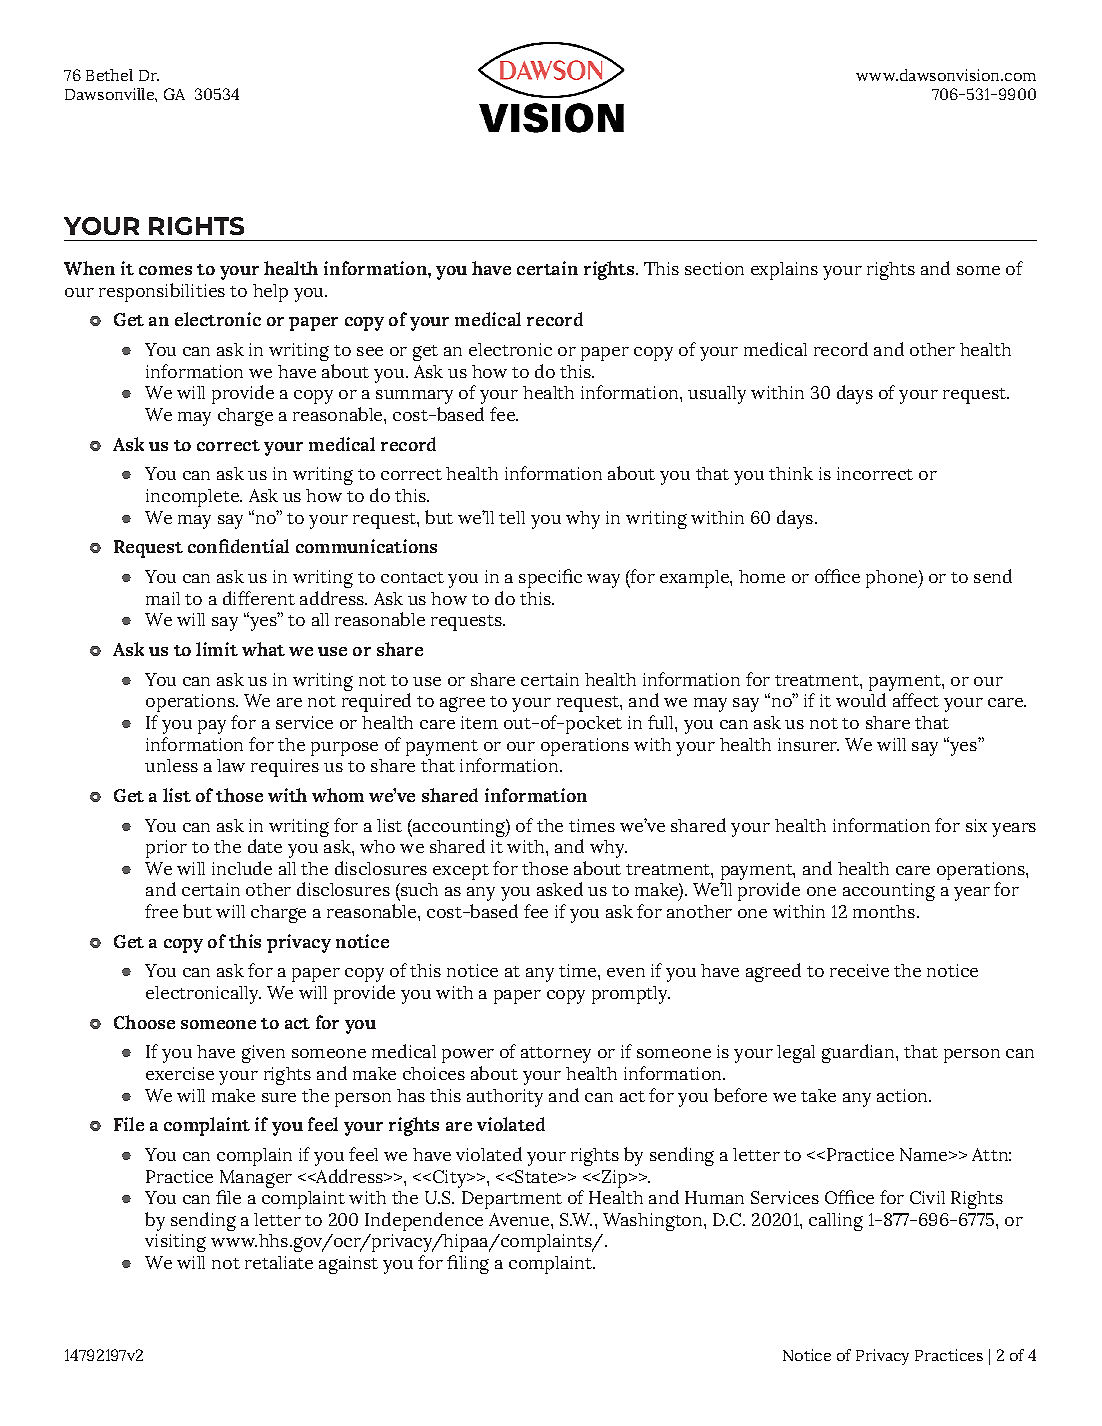 Image resolution: width=1102 pixels, height=1426 pixels. What do you see at coordinates (885, 911) in the document?
I see `months` at bounding box center [885, 911].
